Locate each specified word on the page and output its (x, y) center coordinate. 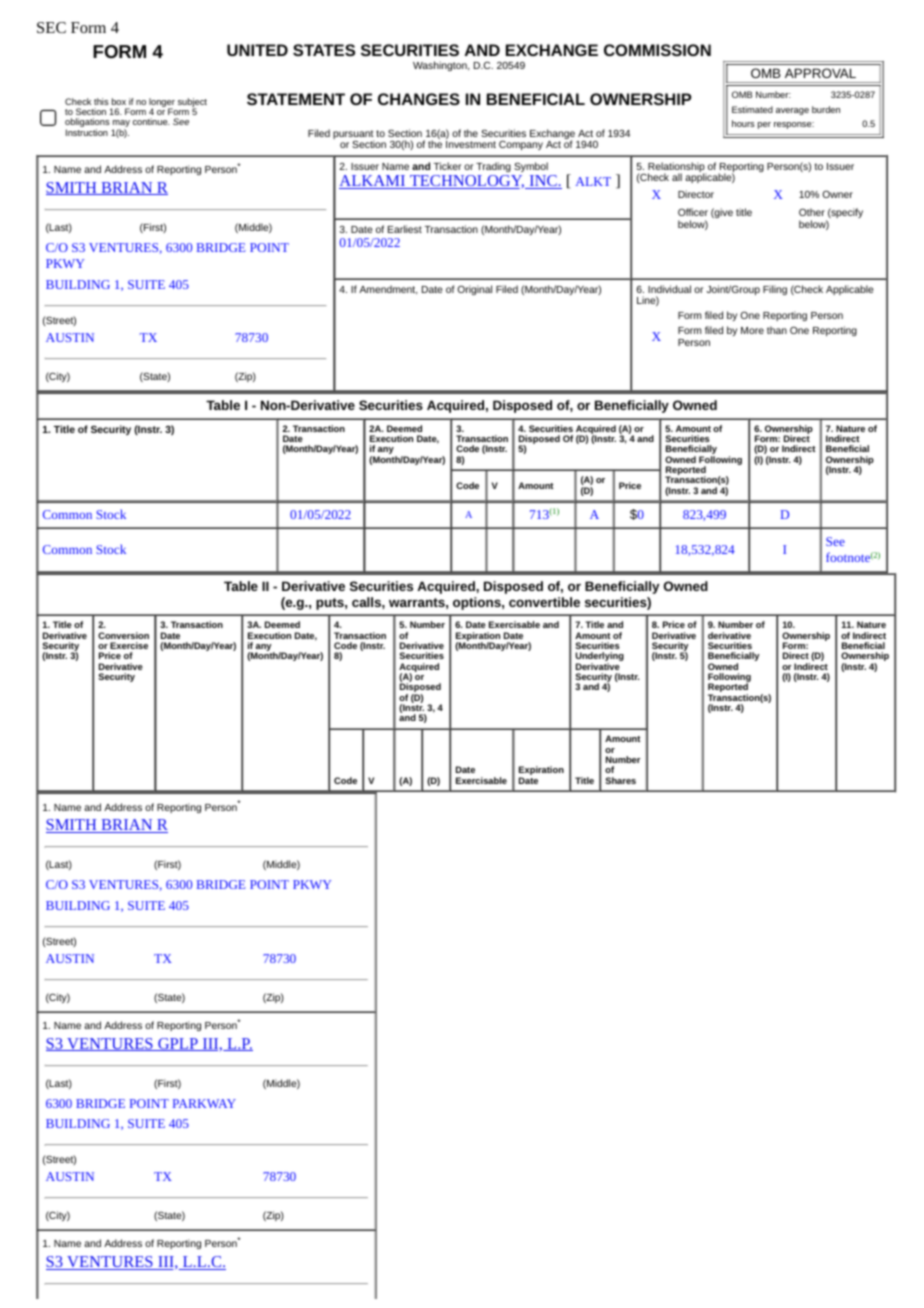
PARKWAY (204, 1103)
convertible (544, 602)
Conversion (123, 635)
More (752, 330)
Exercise (129, 645)
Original (474, 290)
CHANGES (419, 99)
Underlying (600, 658)
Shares (620, 780)
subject (192, 103)
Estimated (752, 109)
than (777, 330)
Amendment (388, 290)
